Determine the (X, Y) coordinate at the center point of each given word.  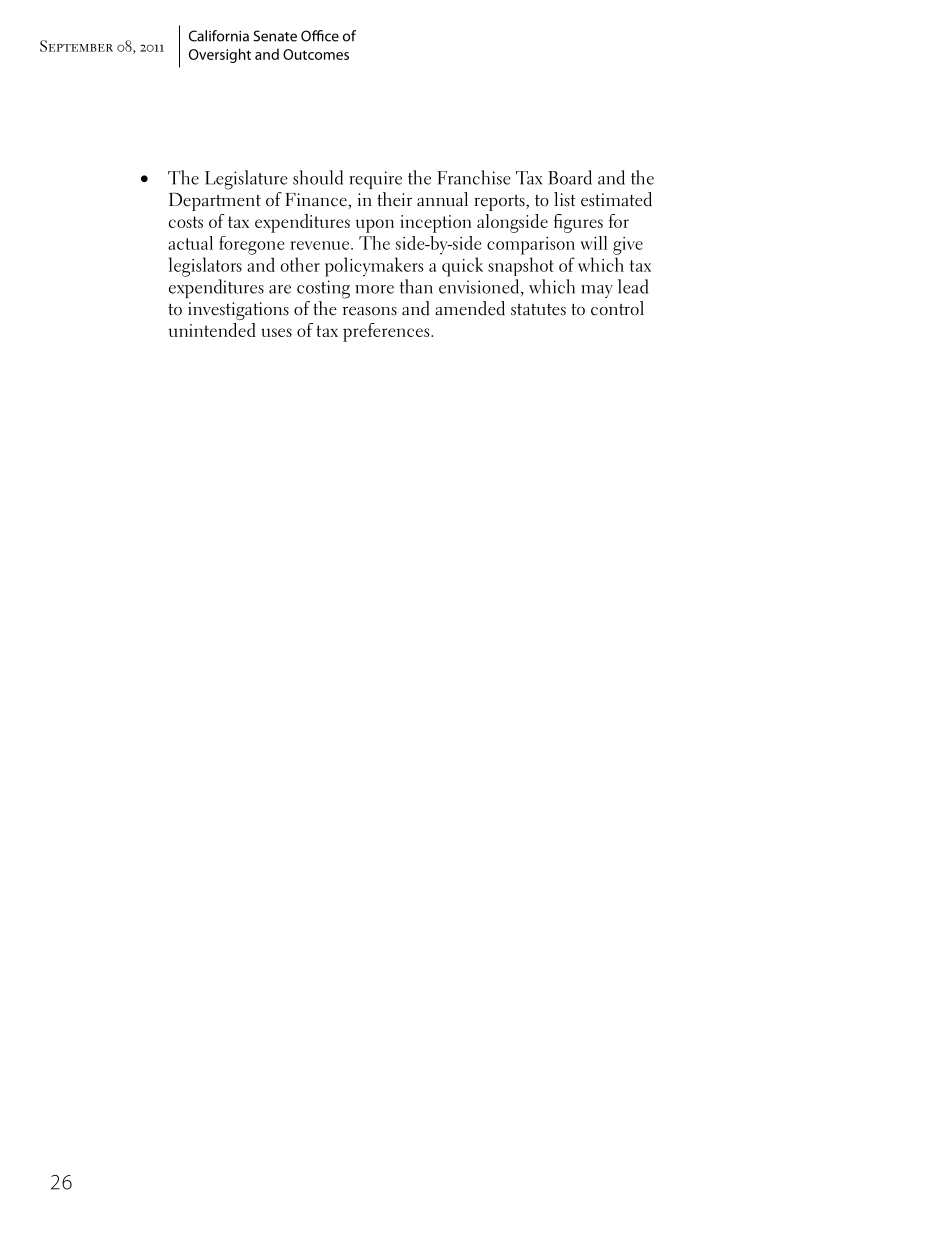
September (76, 46)
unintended (212, 330)
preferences (387, 332)
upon (375, 226)
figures (578, 223)
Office (320, 36)
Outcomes (316, 54)
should (318, 177)
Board (570, 177)
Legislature (246, 180)
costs (186, 222)
